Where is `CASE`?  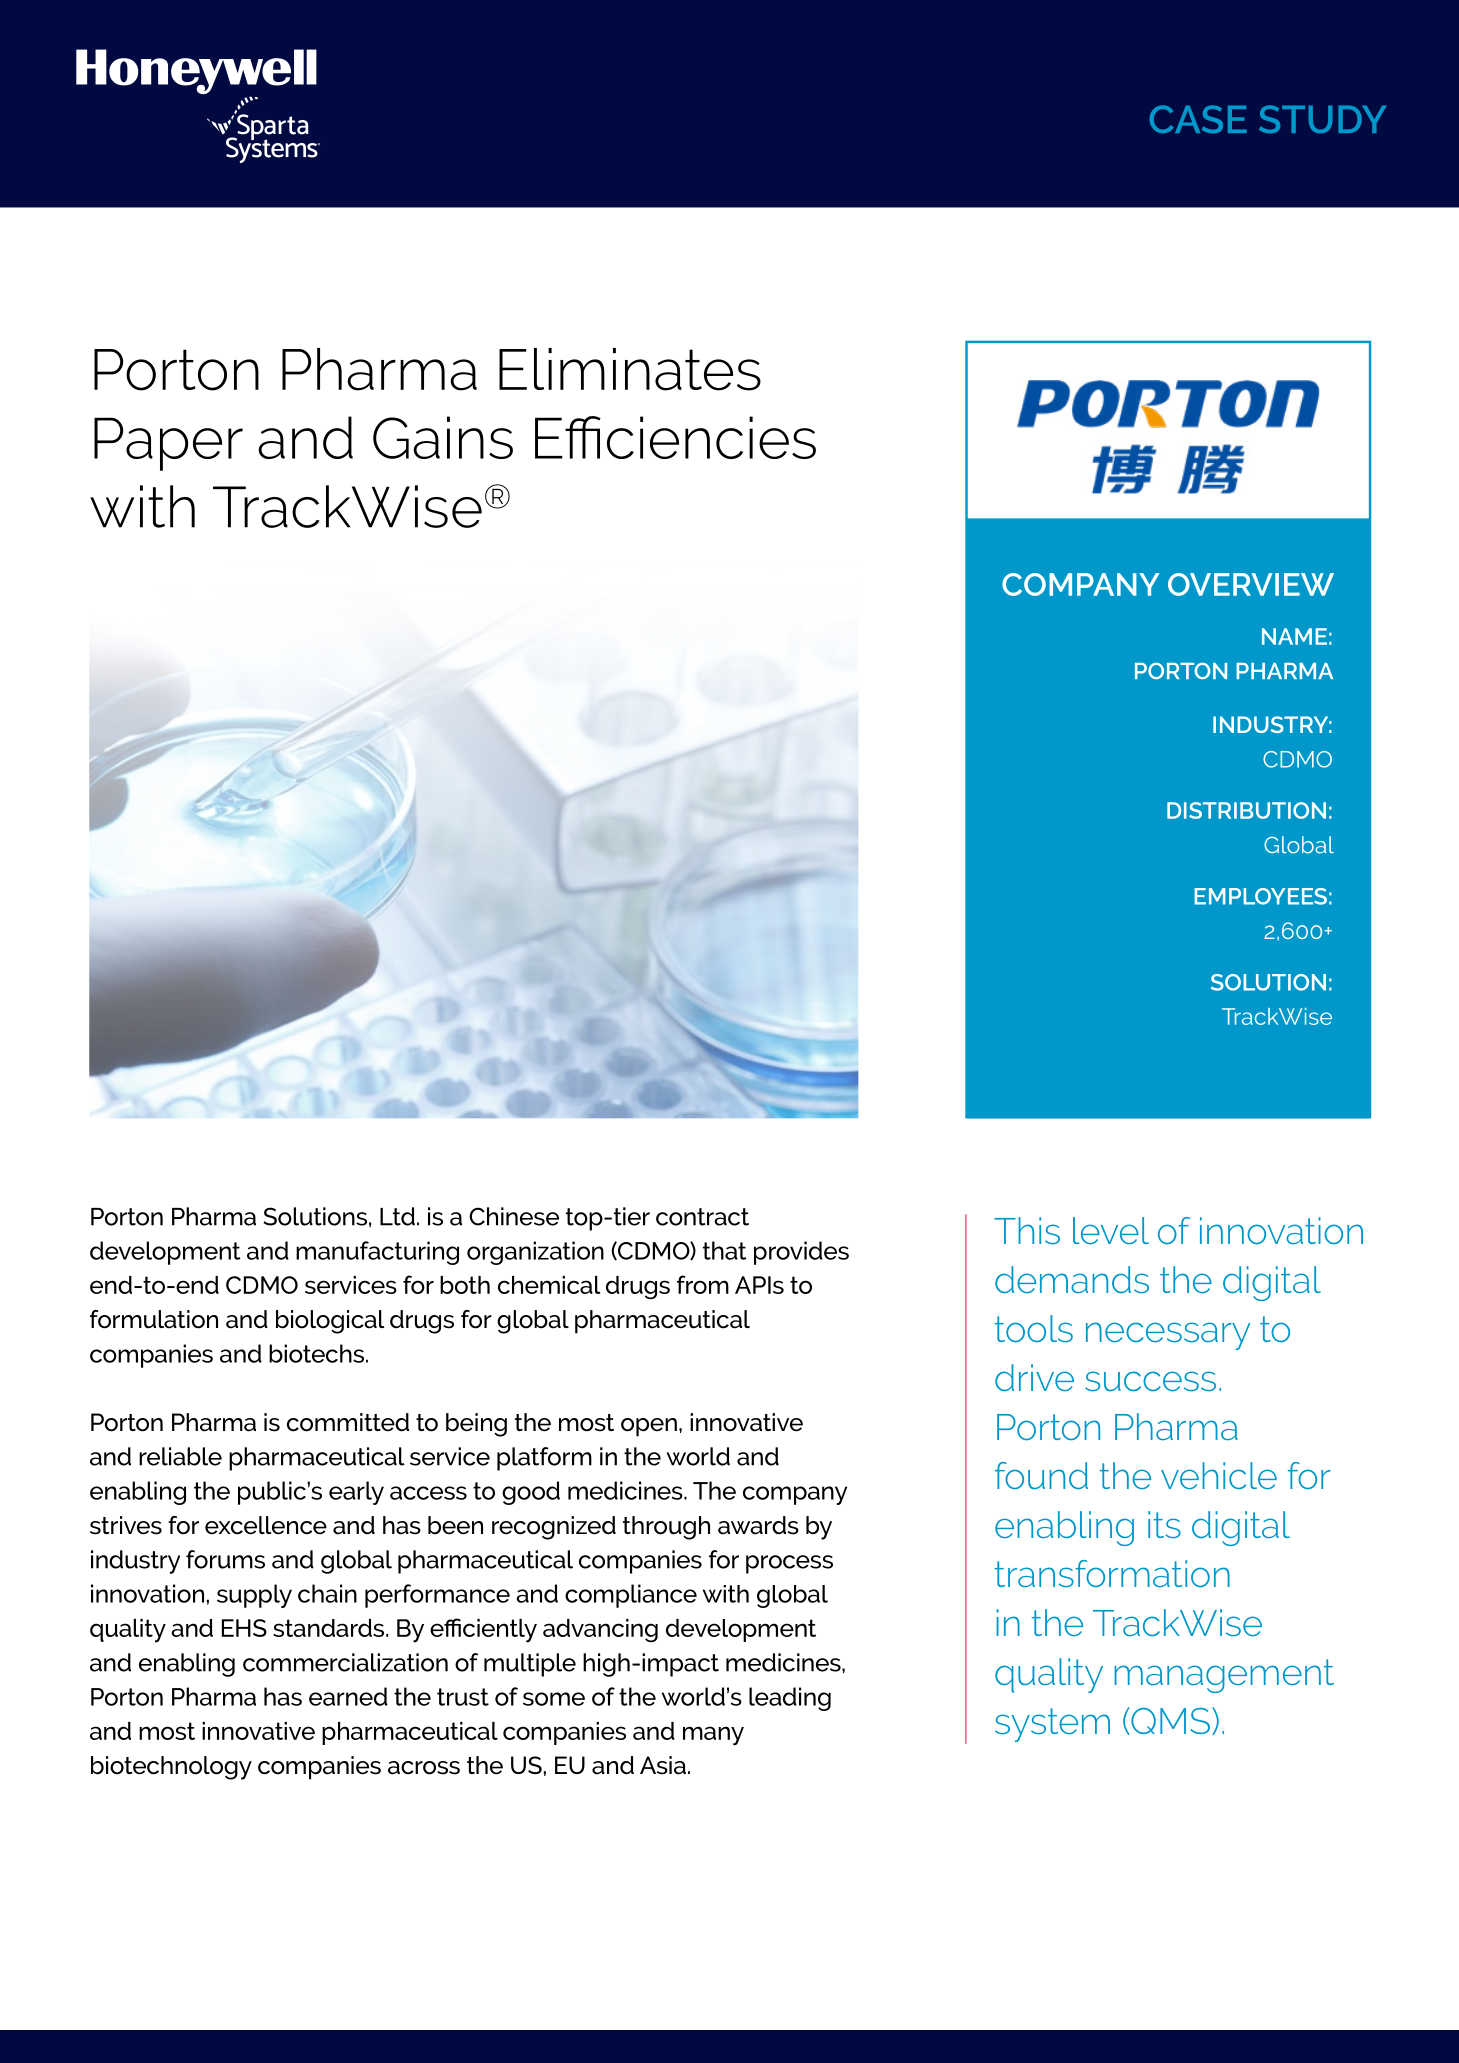 CASE is located at coordinates (1198, 119).
